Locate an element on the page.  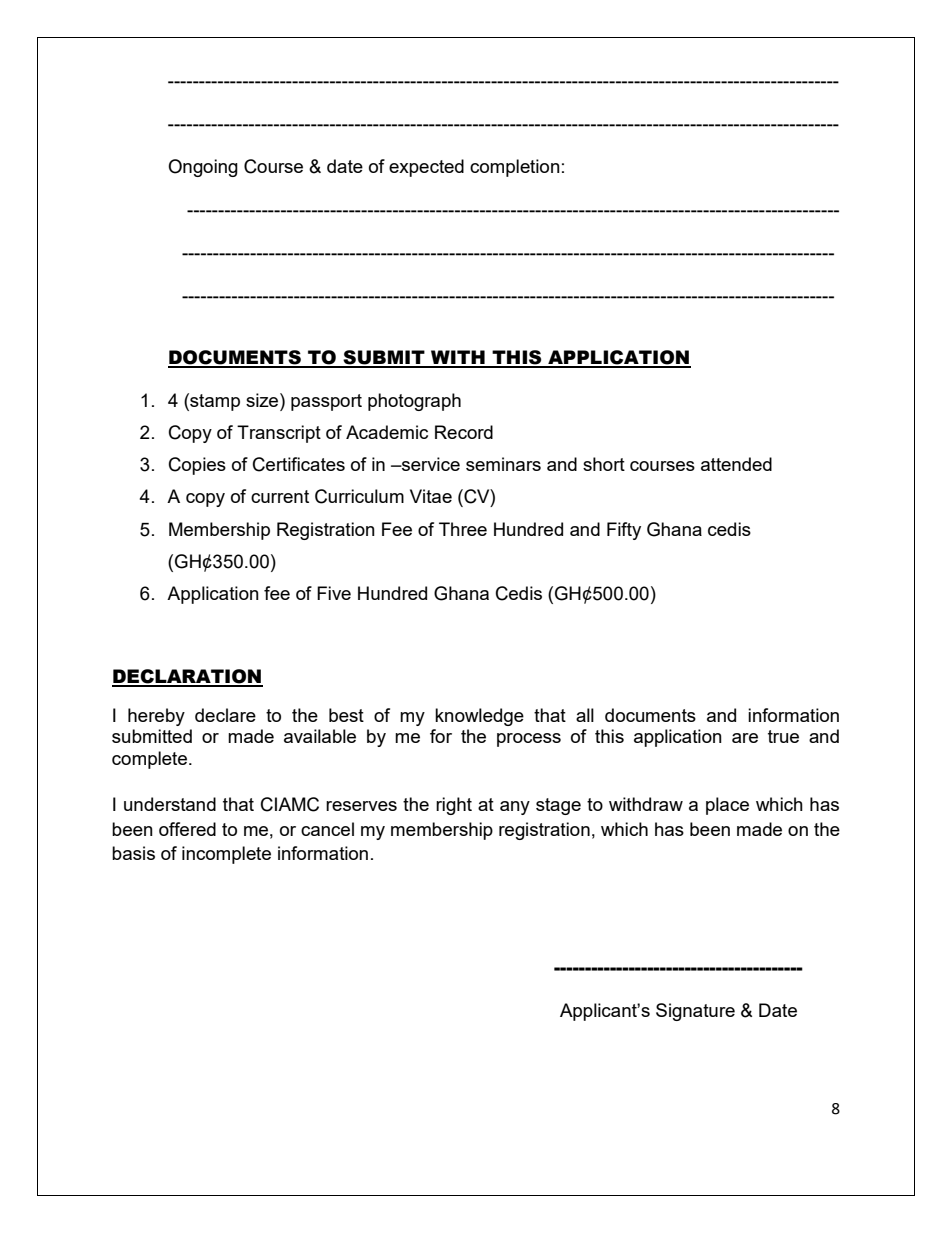
basis is located at coordinates (133, 853).
